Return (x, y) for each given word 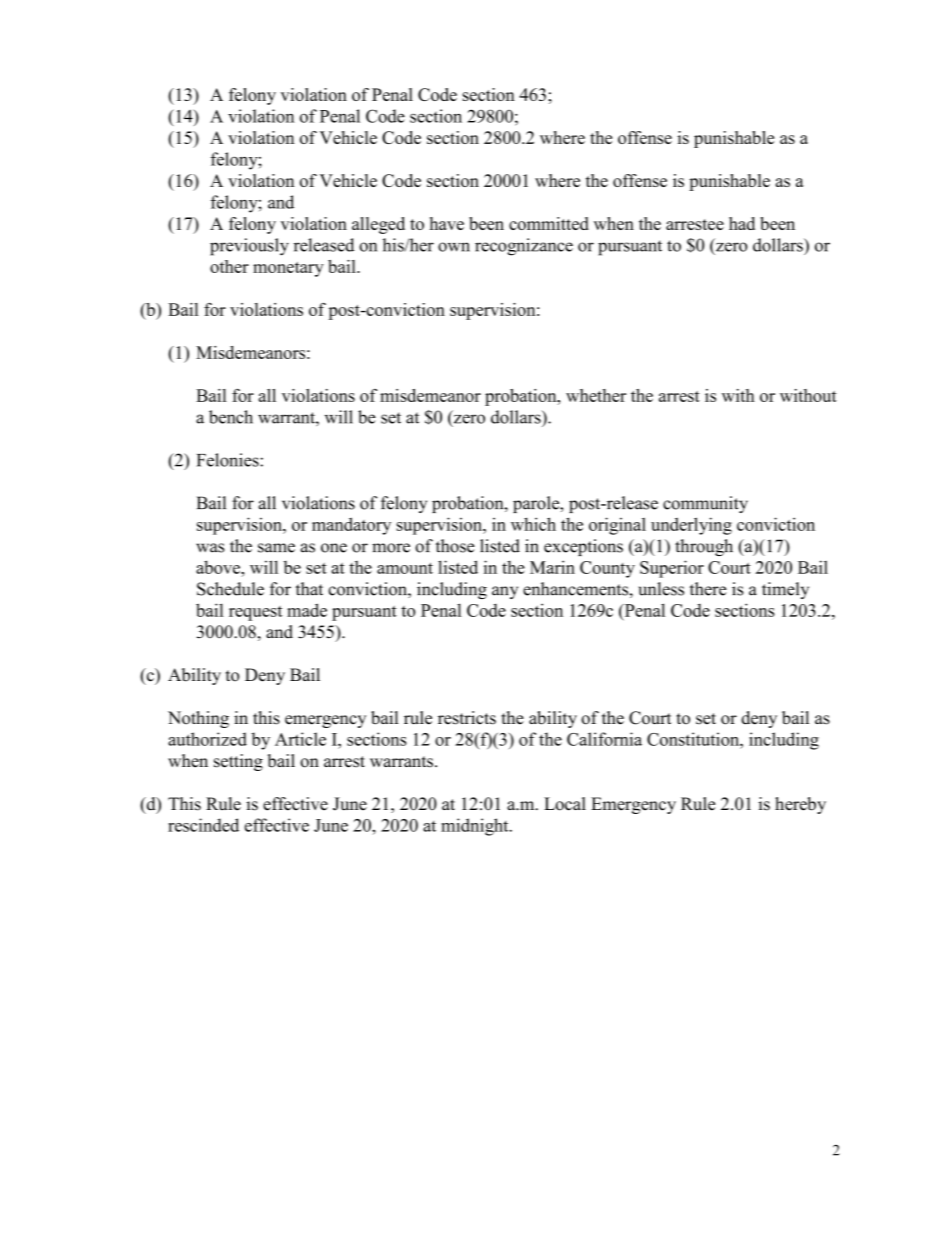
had (742, 223)
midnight (476, 827)
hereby (800, 805)
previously (249, 247)
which (533, 524)
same (276, 548)
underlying (691, 526)
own (454, 247)
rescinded (203, 825)
